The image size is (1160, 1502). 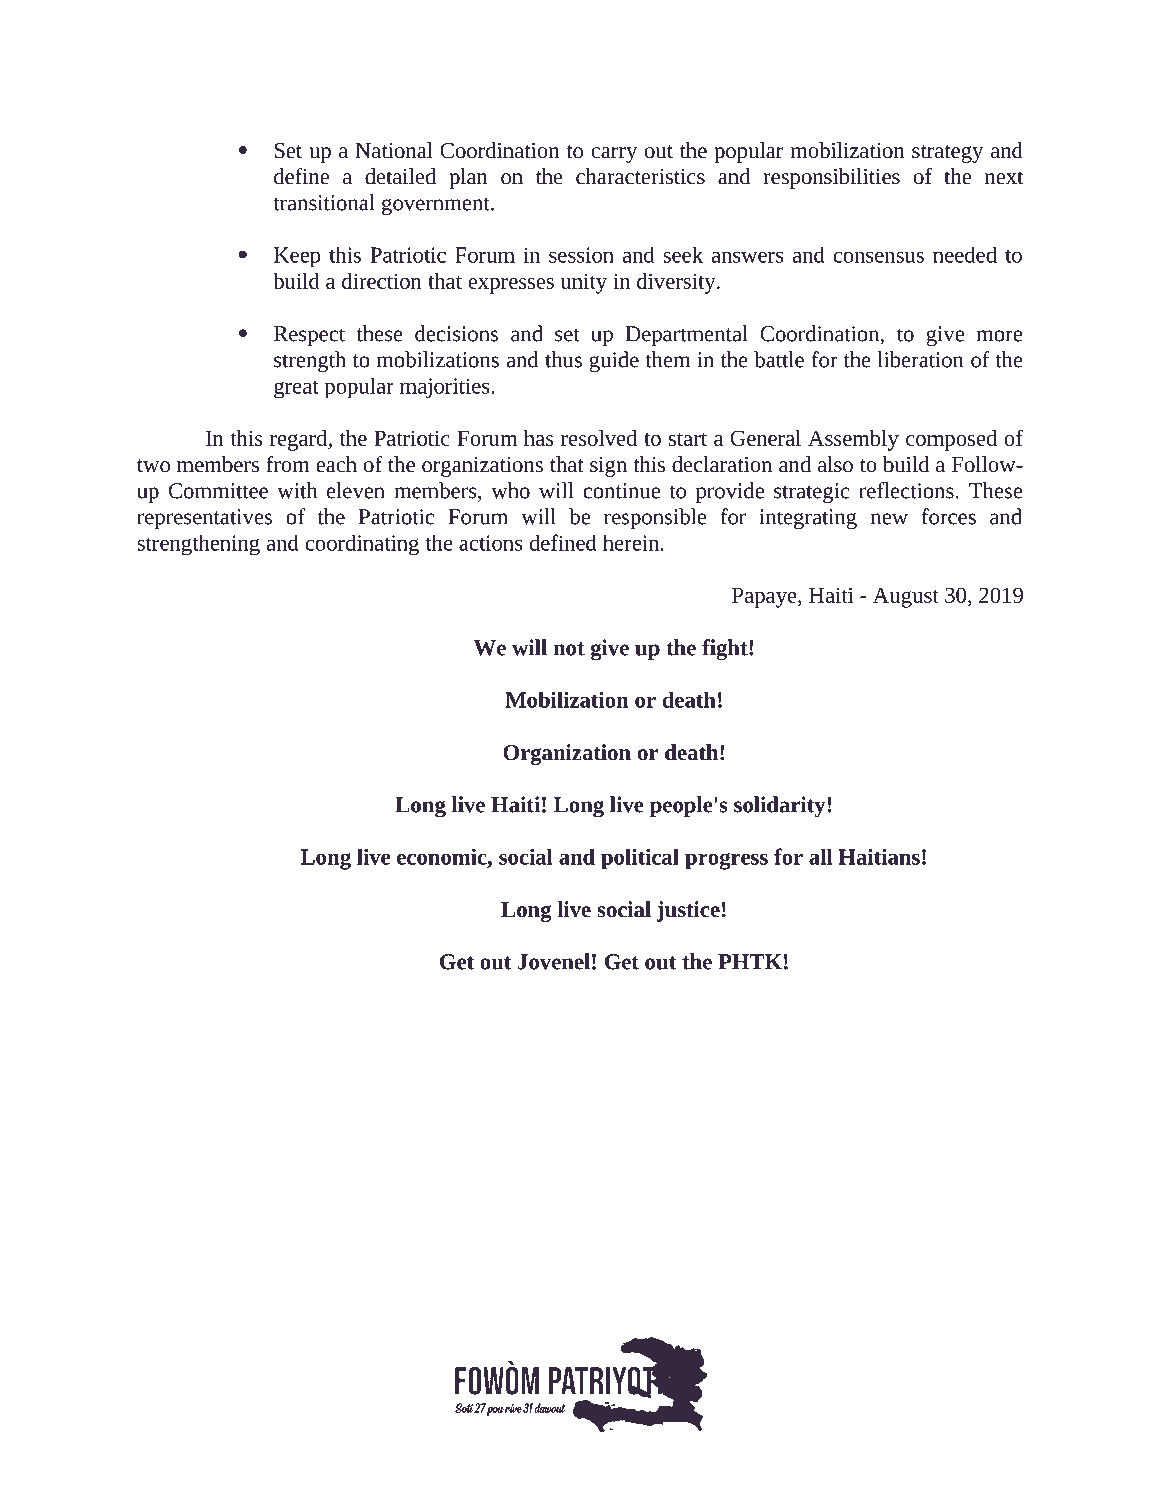 What do you see at coordinates (296, 389) in the screenshot?
I see `great` at bounding box center [296, 389].
